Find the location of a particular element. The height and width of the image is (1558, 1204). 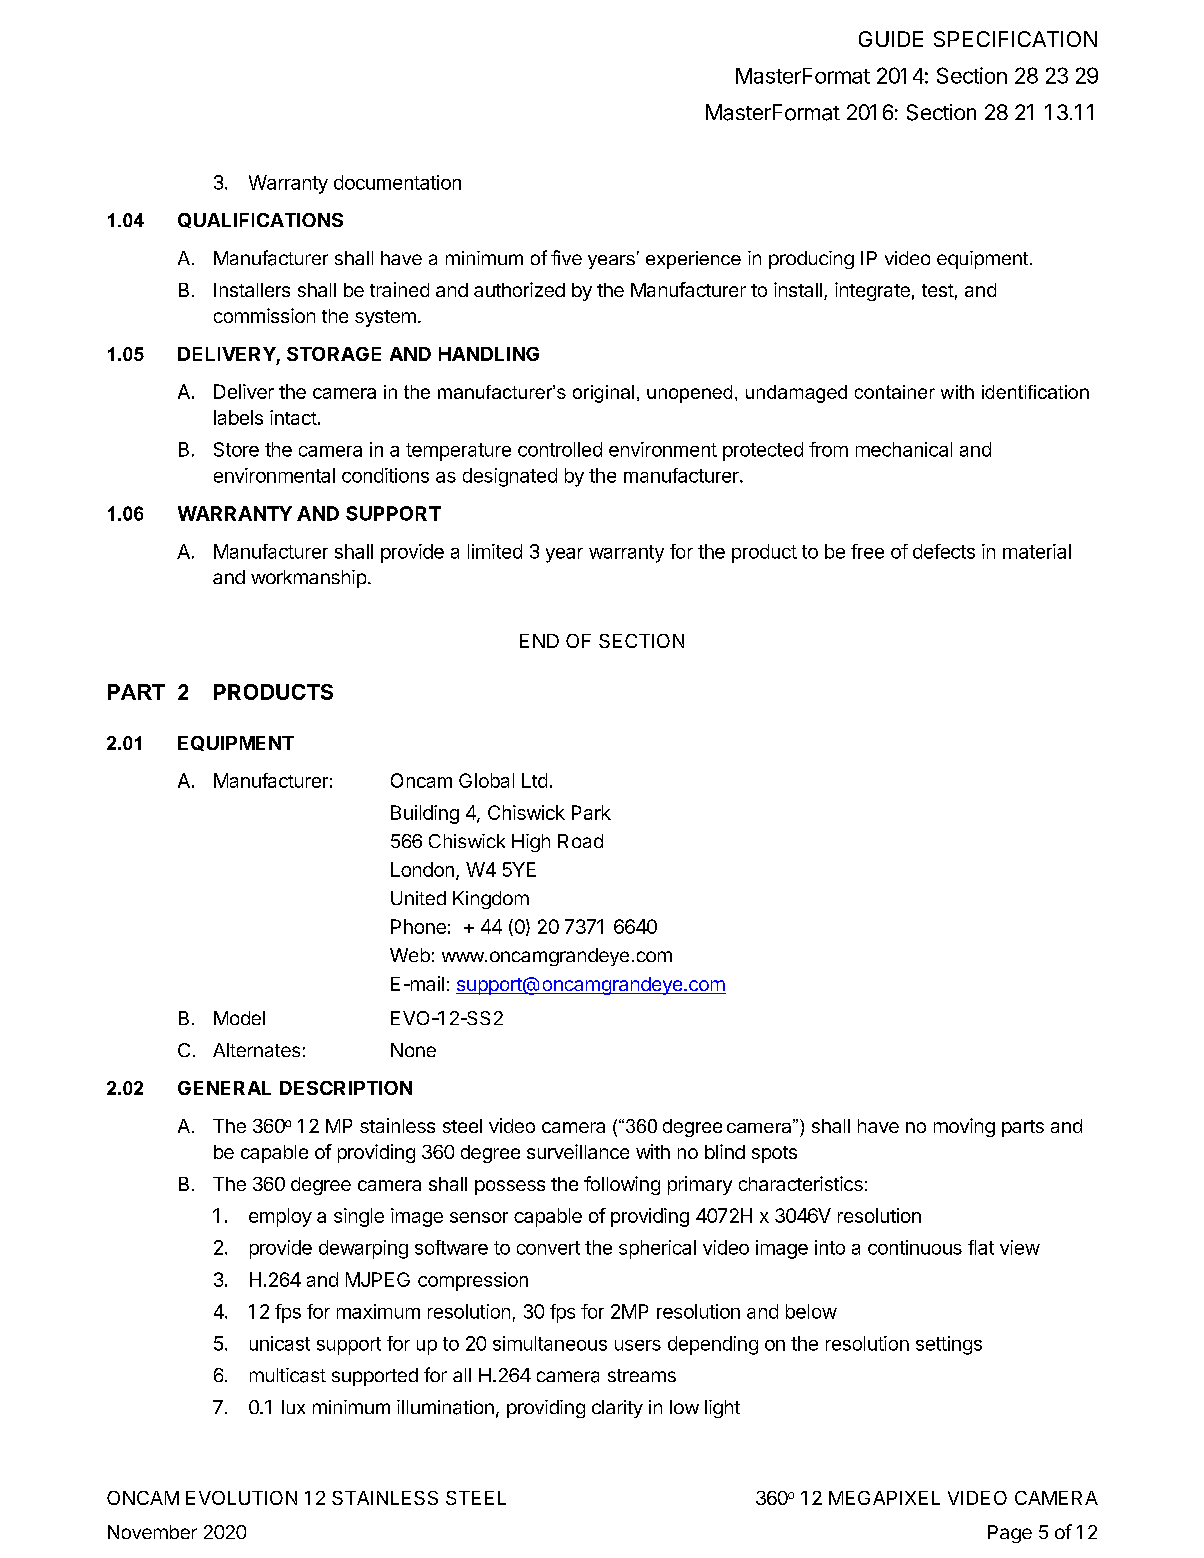

limited is located at coordinates (495, 551).
